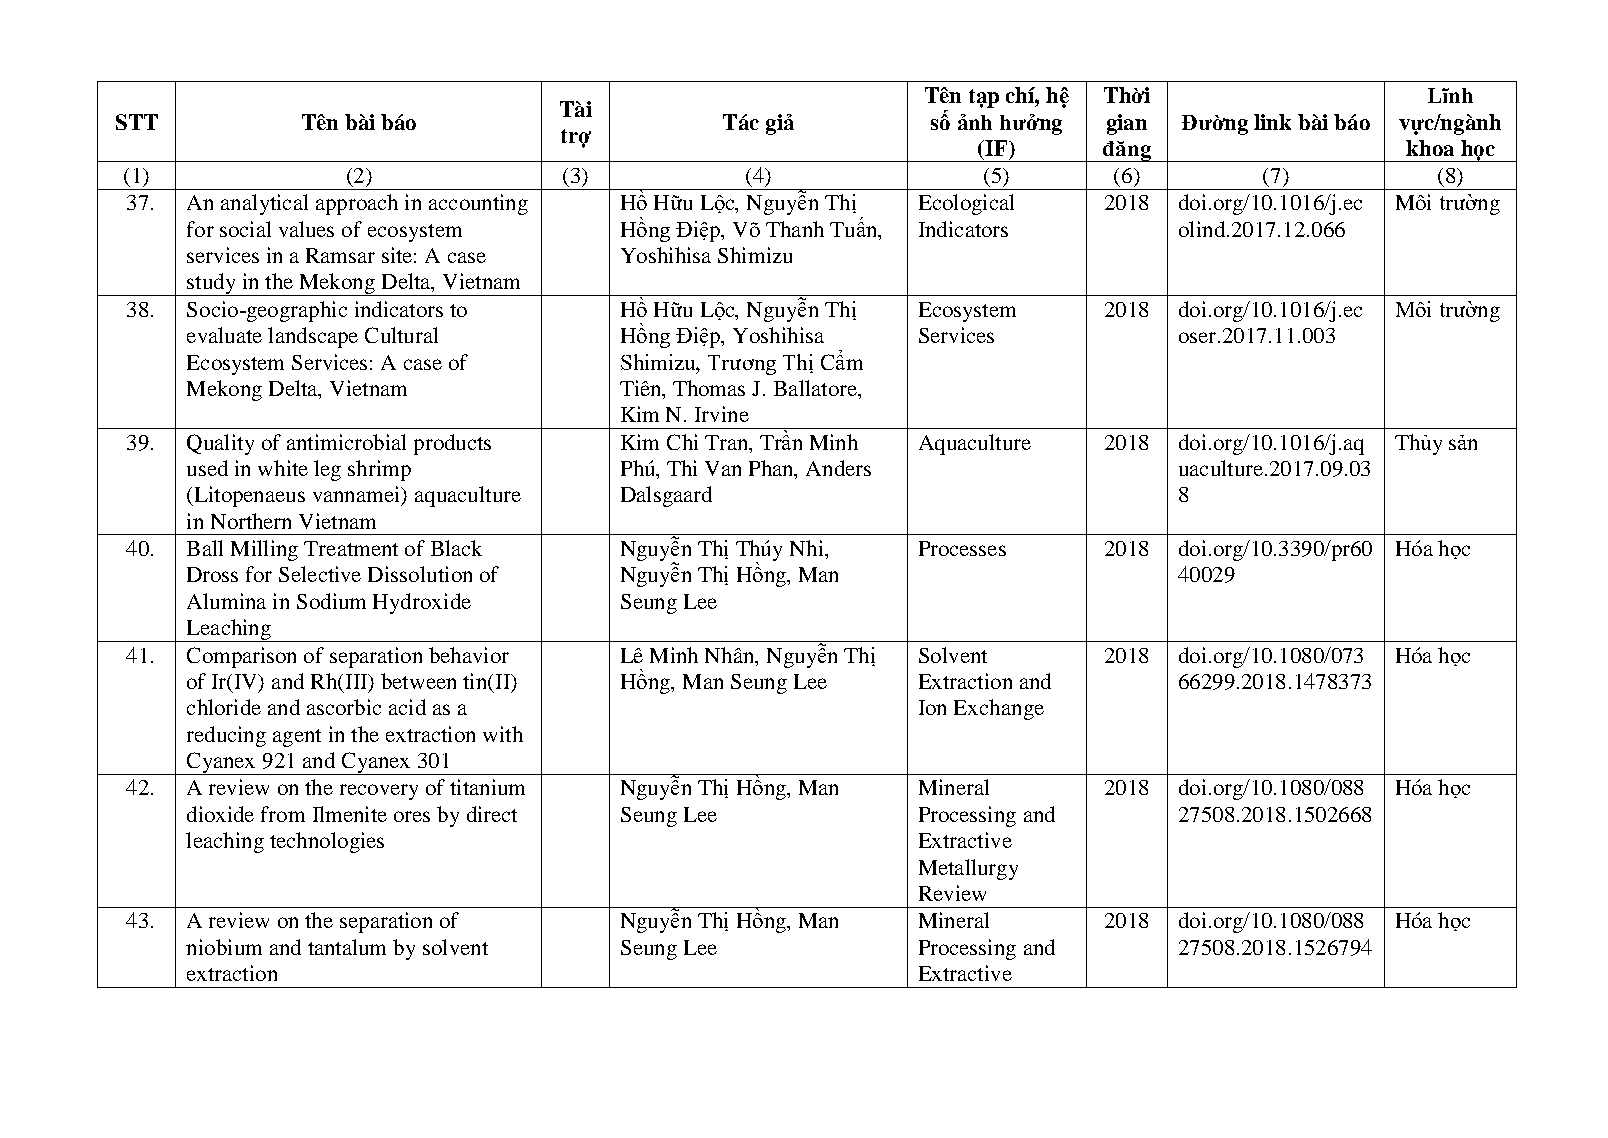 This page has width=1608, height=1138. Describe the element at coordinates (838, 468) in the page. I see `Anders` at that location.
